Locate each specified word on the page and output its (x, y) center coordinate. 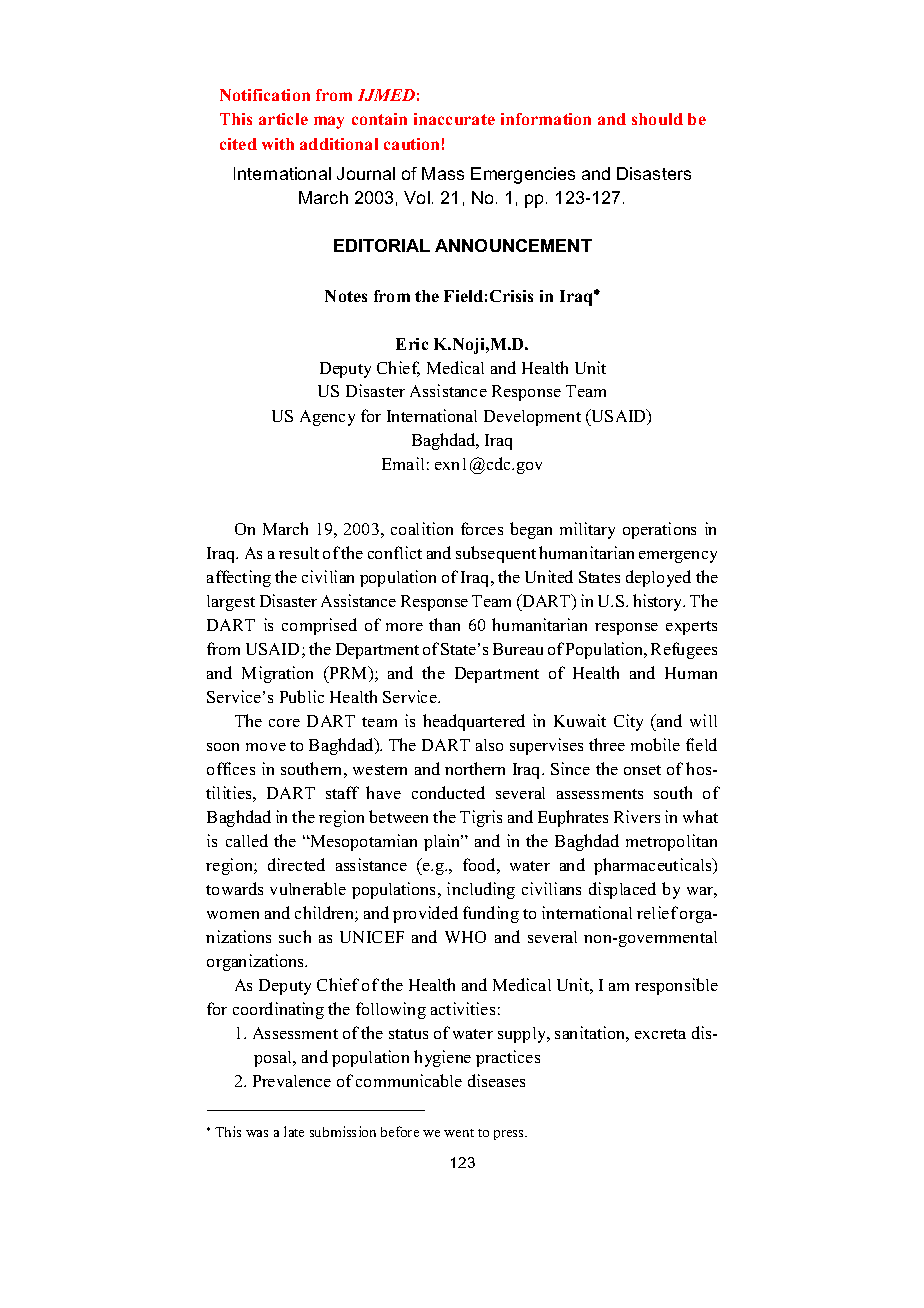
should (657, 119)
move (266, 747)
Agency (327, 418)
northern (475, 768)
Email (403, 463)
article (283, 119)
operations (659, 530)
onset (642, 770)
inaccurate (454, 119)
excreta (660, 1034)
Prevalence (292, 1081)
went (459, 1133)
